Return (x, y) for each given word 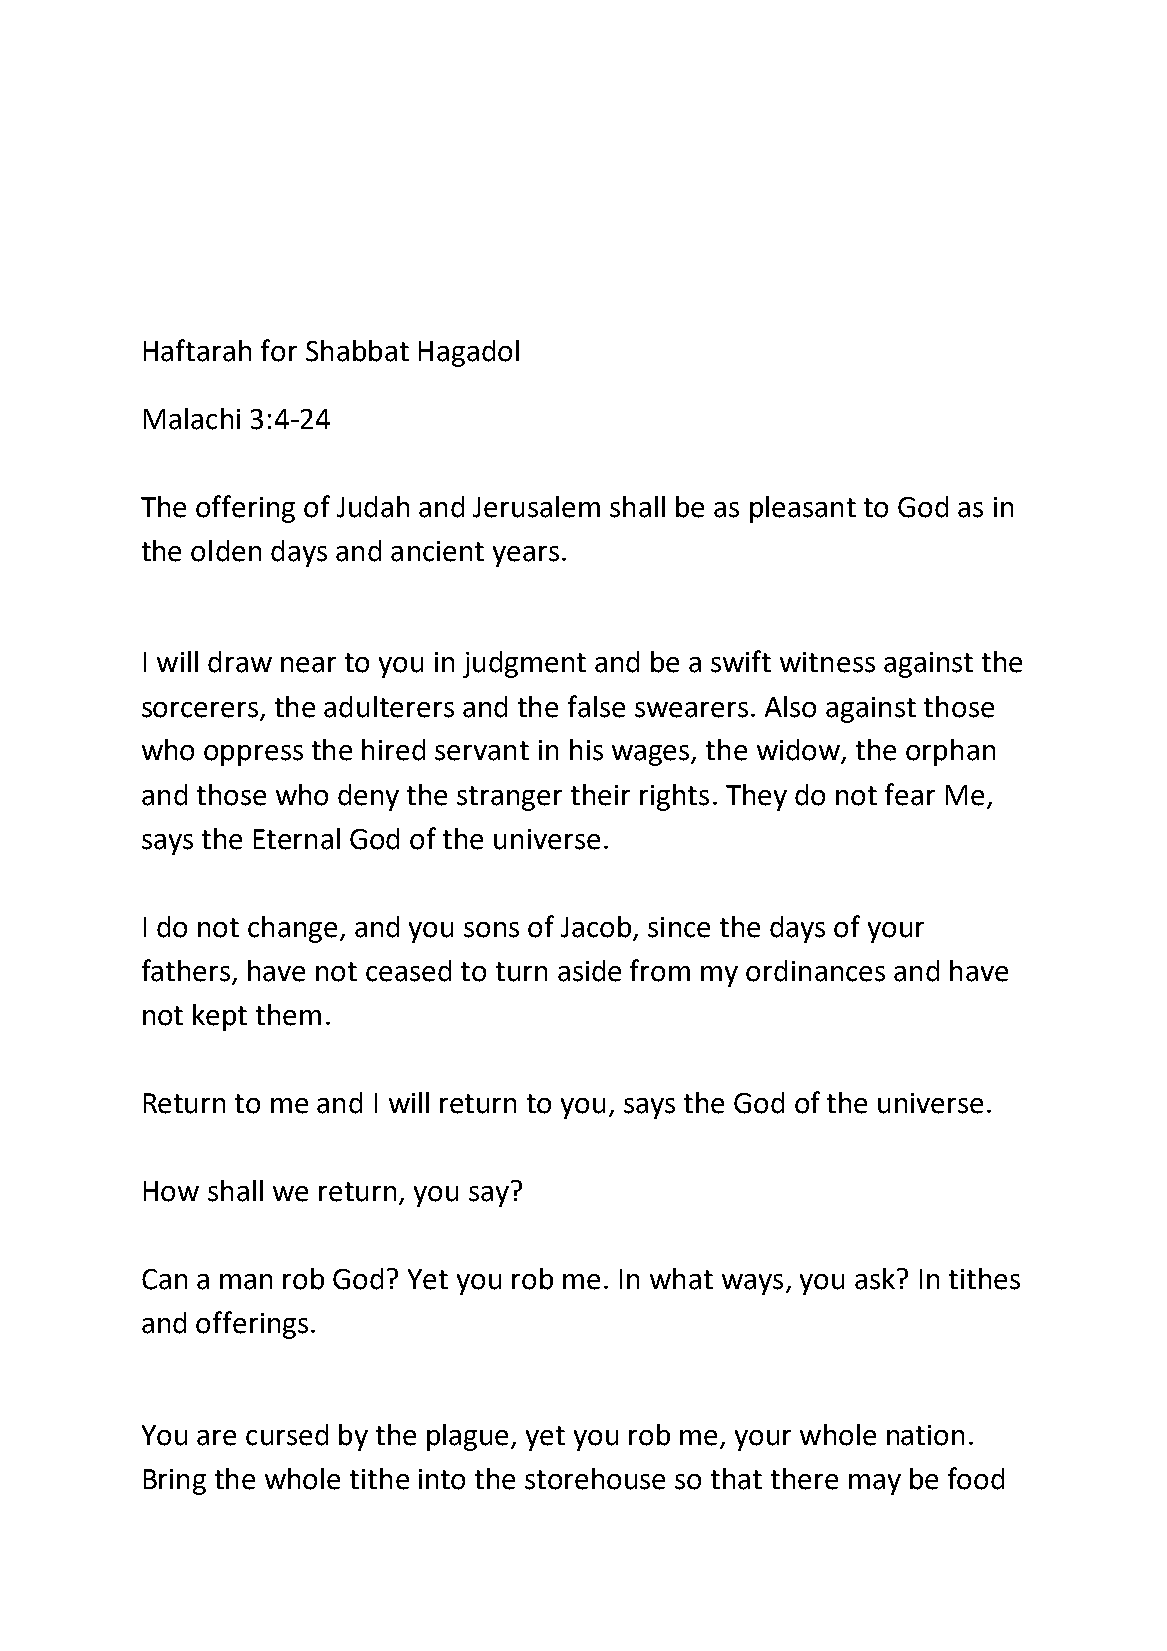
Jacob (596, 927)
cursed (287, 1435)
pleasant (803, 509)
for (279, 350)
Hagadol (469, 353)
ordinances (815, 971)
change (292, 929)
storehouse (595, 1479)
